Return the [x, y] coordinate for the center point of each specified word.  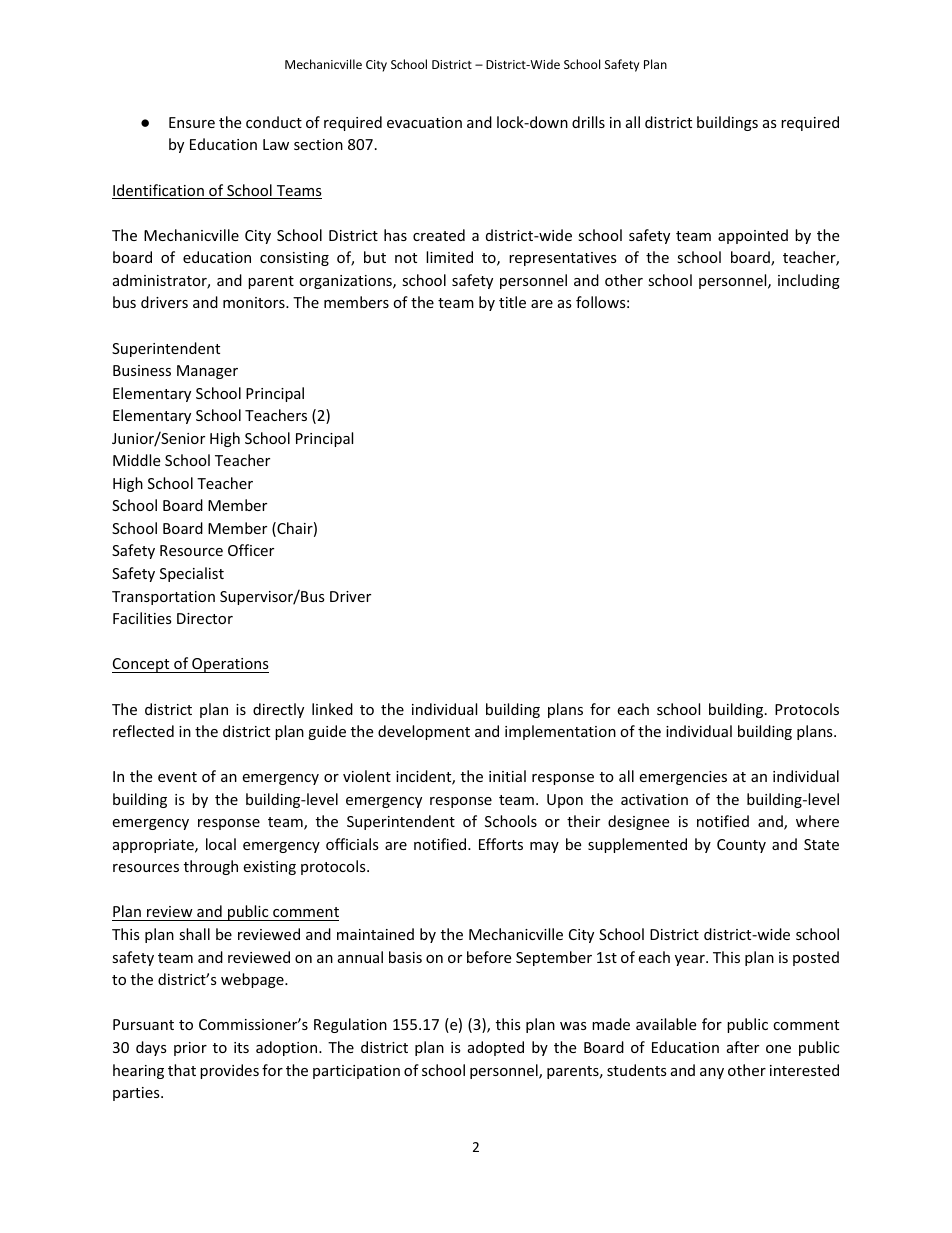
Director [205, 618]
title [512, 302]
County [741, 846]
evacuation [424, 122]
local [221, 844]
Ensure [192, 122]
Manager [207, 372]
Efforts [501, 844]
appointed [753, 236]
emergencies [683, 778]
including [809, 281]
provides [229, 1071]
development [424, 732]
